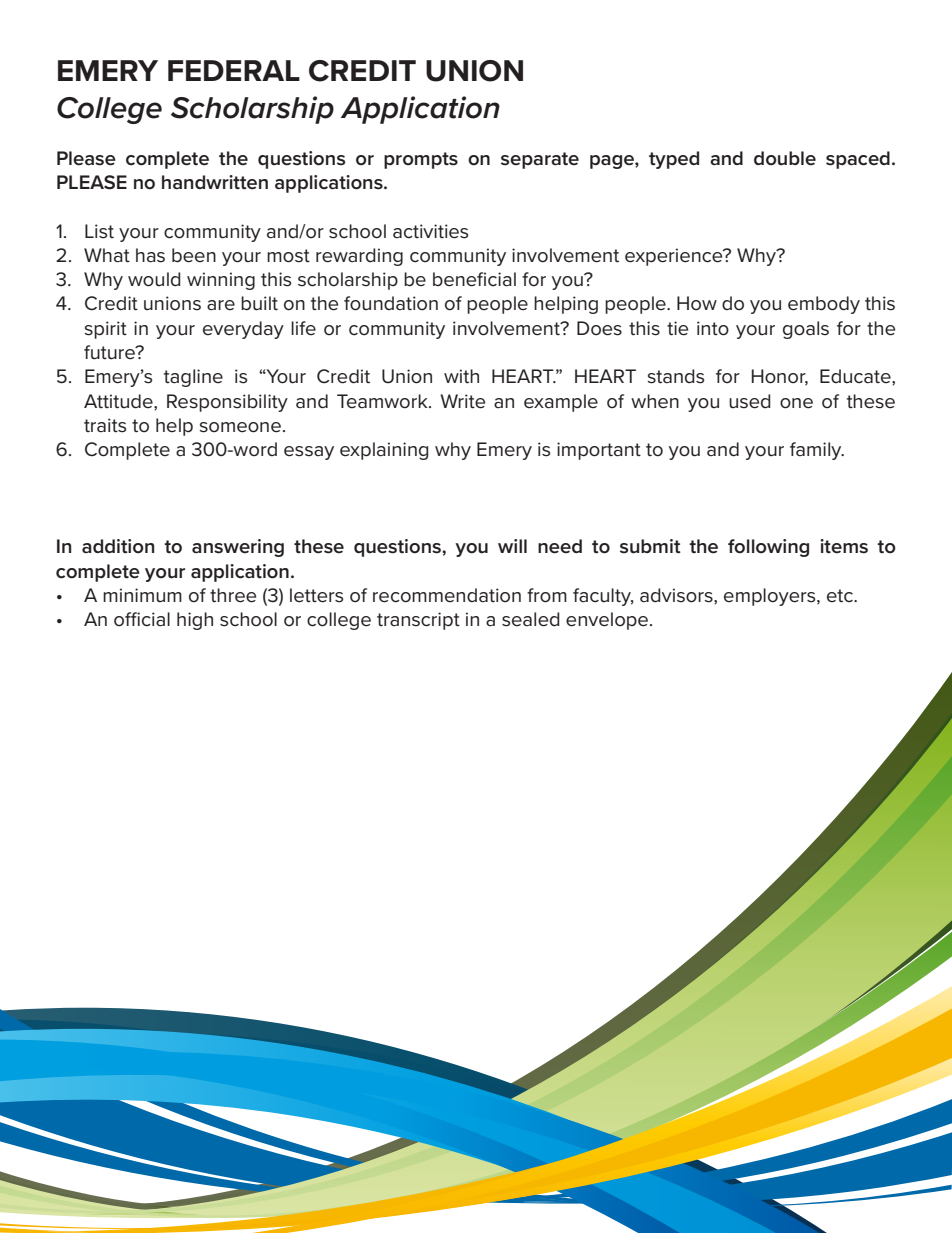 The height and width of the page is (1233, 952). What do you see at coordinates (462, 401) in the page?
I see `Write` at bounding box center [462, 401].
